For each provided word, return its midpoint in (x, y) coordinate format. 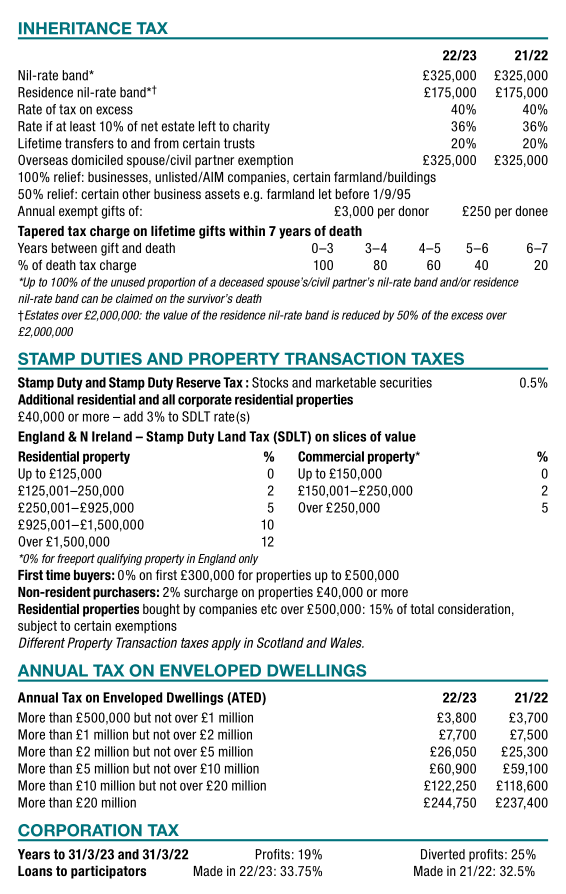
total (422, 609)
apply (226, 644)
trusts (239, 143)
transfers (89, 143)
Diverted (443, 854)
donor (413, 211)
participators (108, 872)
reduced (361, 315)
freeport (76, 560)
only (248, 560)
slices (349, 436)
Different (42, 642)
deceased (241, 282)
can (89, 299)
